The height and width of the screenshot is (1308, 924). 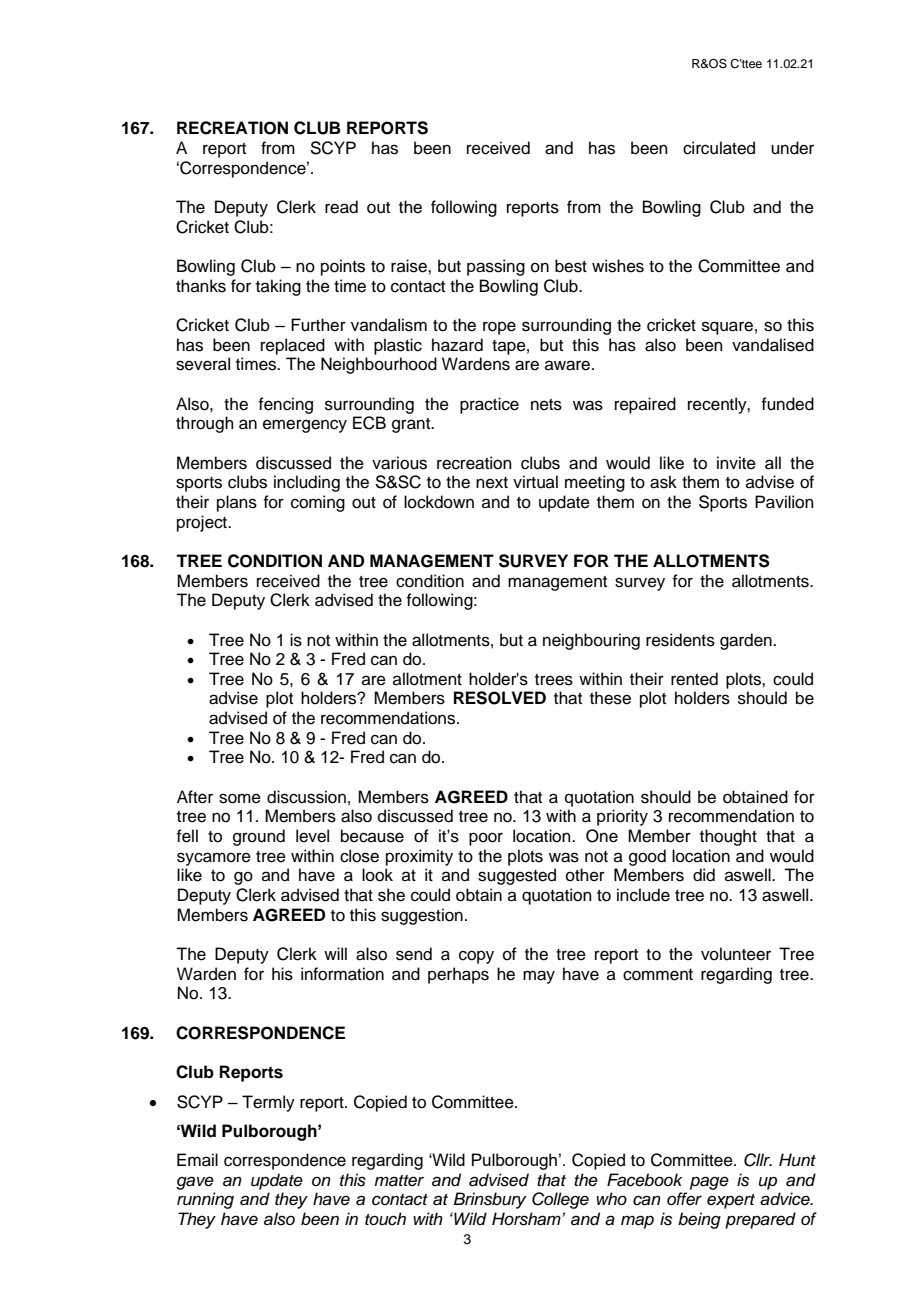 I want to click on rented, so click(x=694, y=679).
